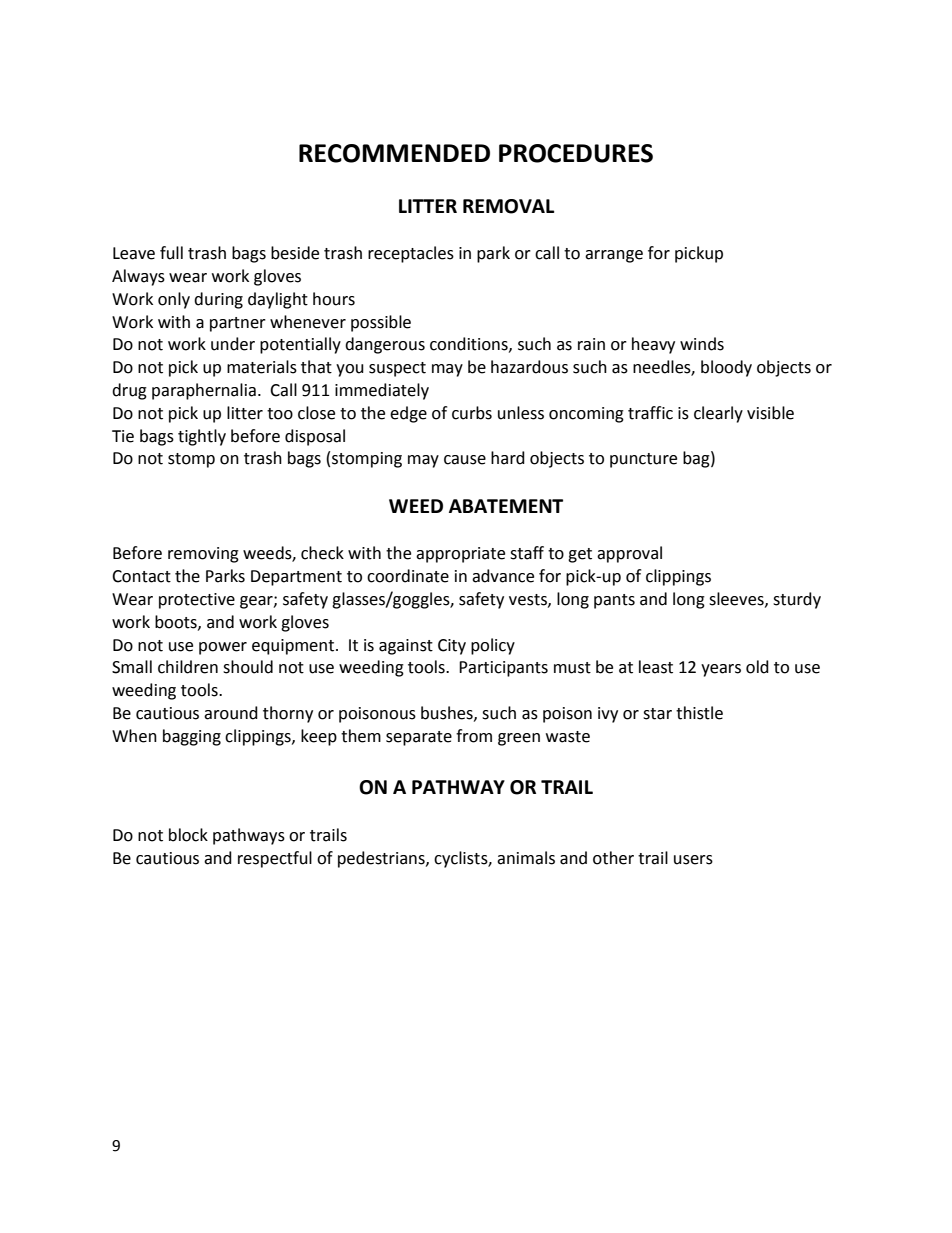 The width and height of the screenshot is (952, 1233). What do you see at coordinates (394, 153) in the screenshot?
I see `RECOMMENDED` at bounding box center [394, 153].
